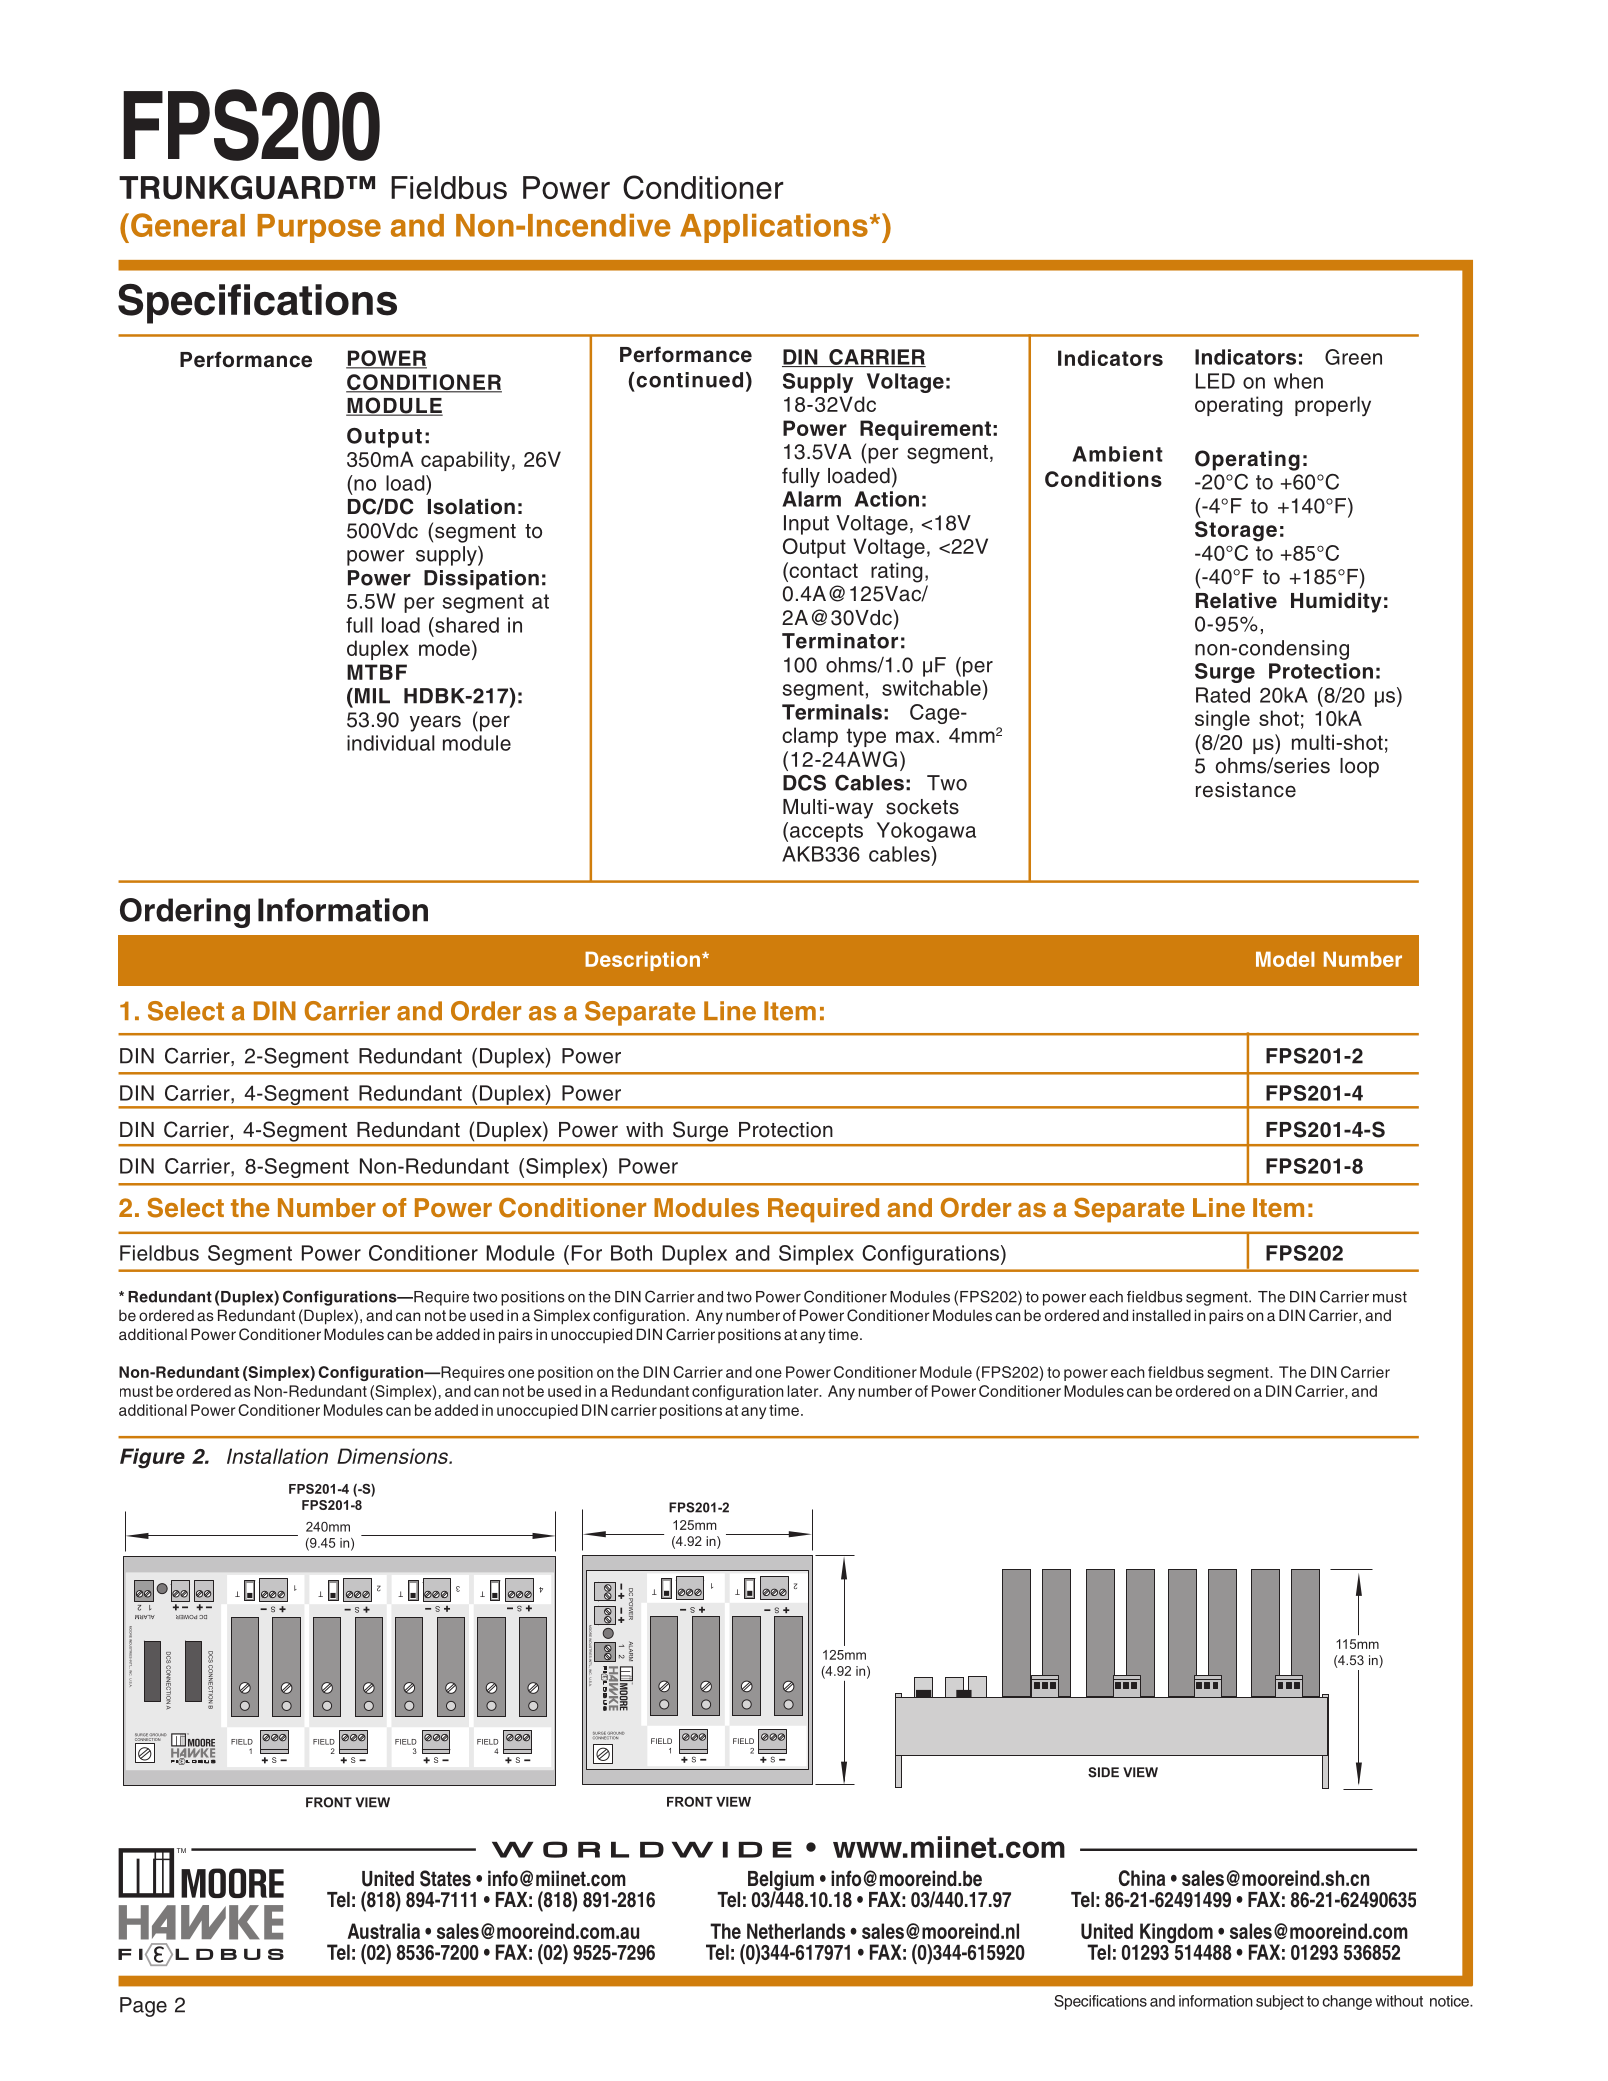 The width and height of the screenshot is (1608, 2081). Describe the element at coordinates (1353, 357) in the screenshot. I see `Green` at that location.
